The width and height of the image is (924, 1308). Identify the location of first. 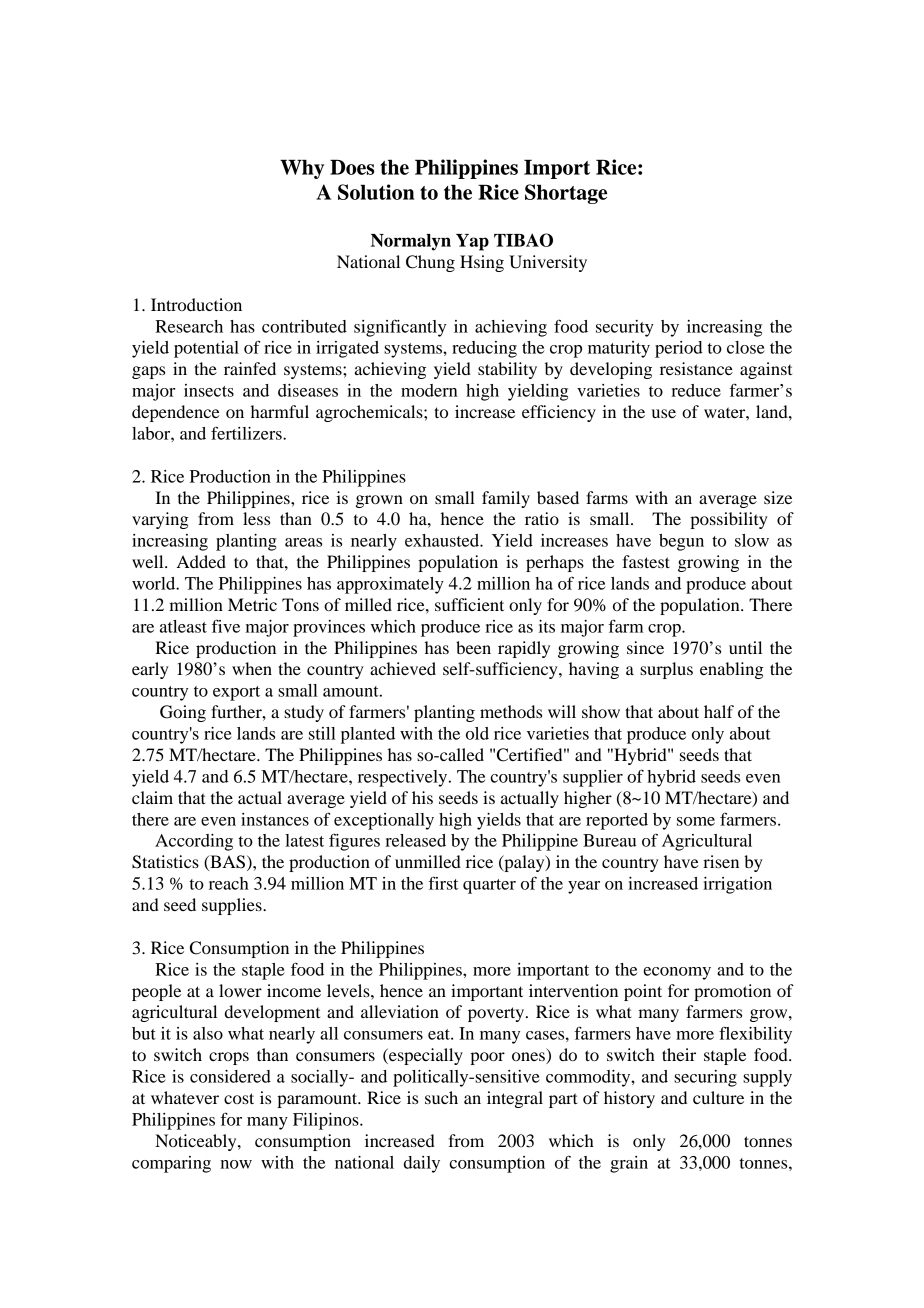
(443, 883).
